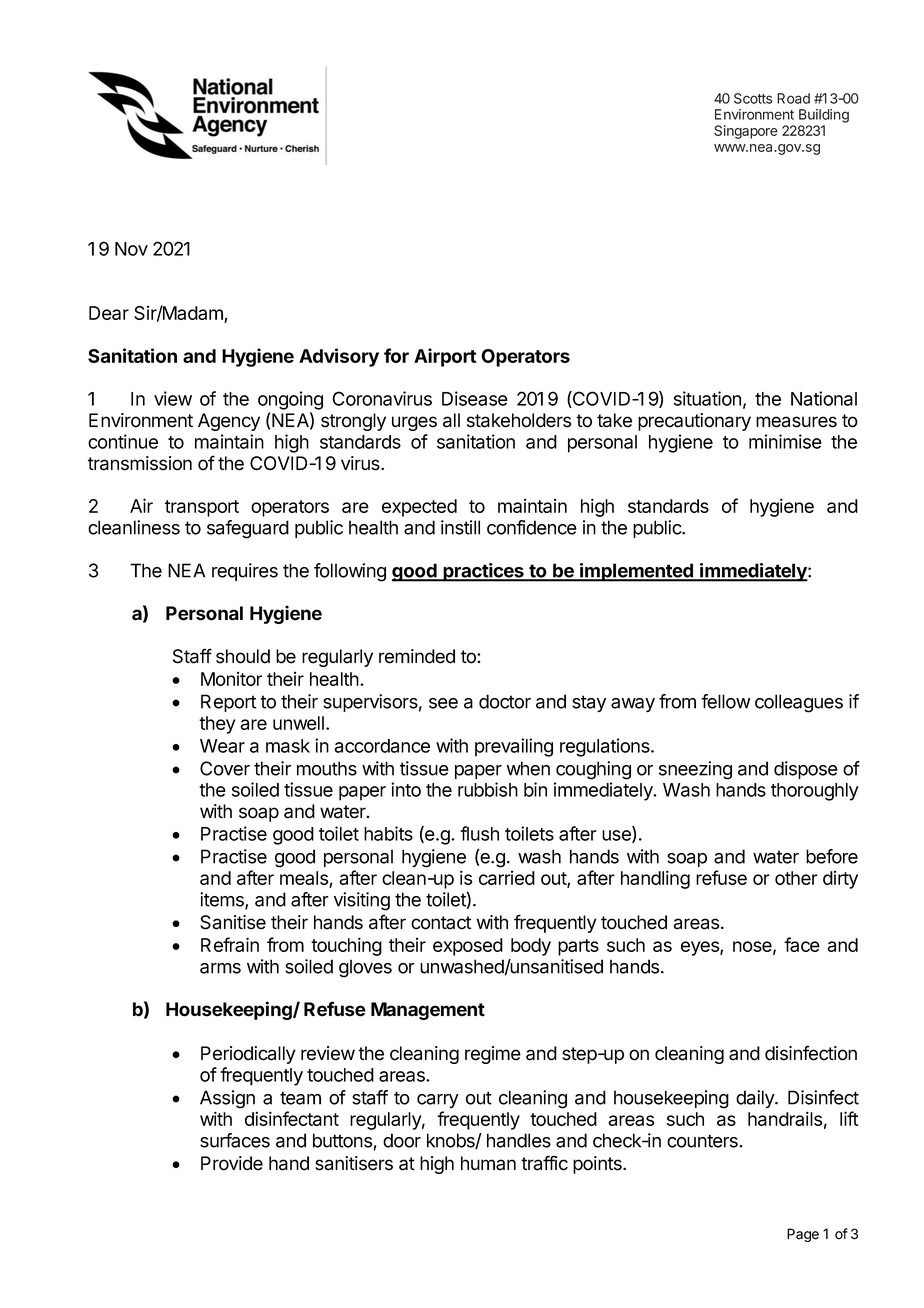 The width and height of the page is (924, 1308). What do you see at coordinates (232, 1163) in the page?
I see `Provide` at bounding box center [232, 1163].
